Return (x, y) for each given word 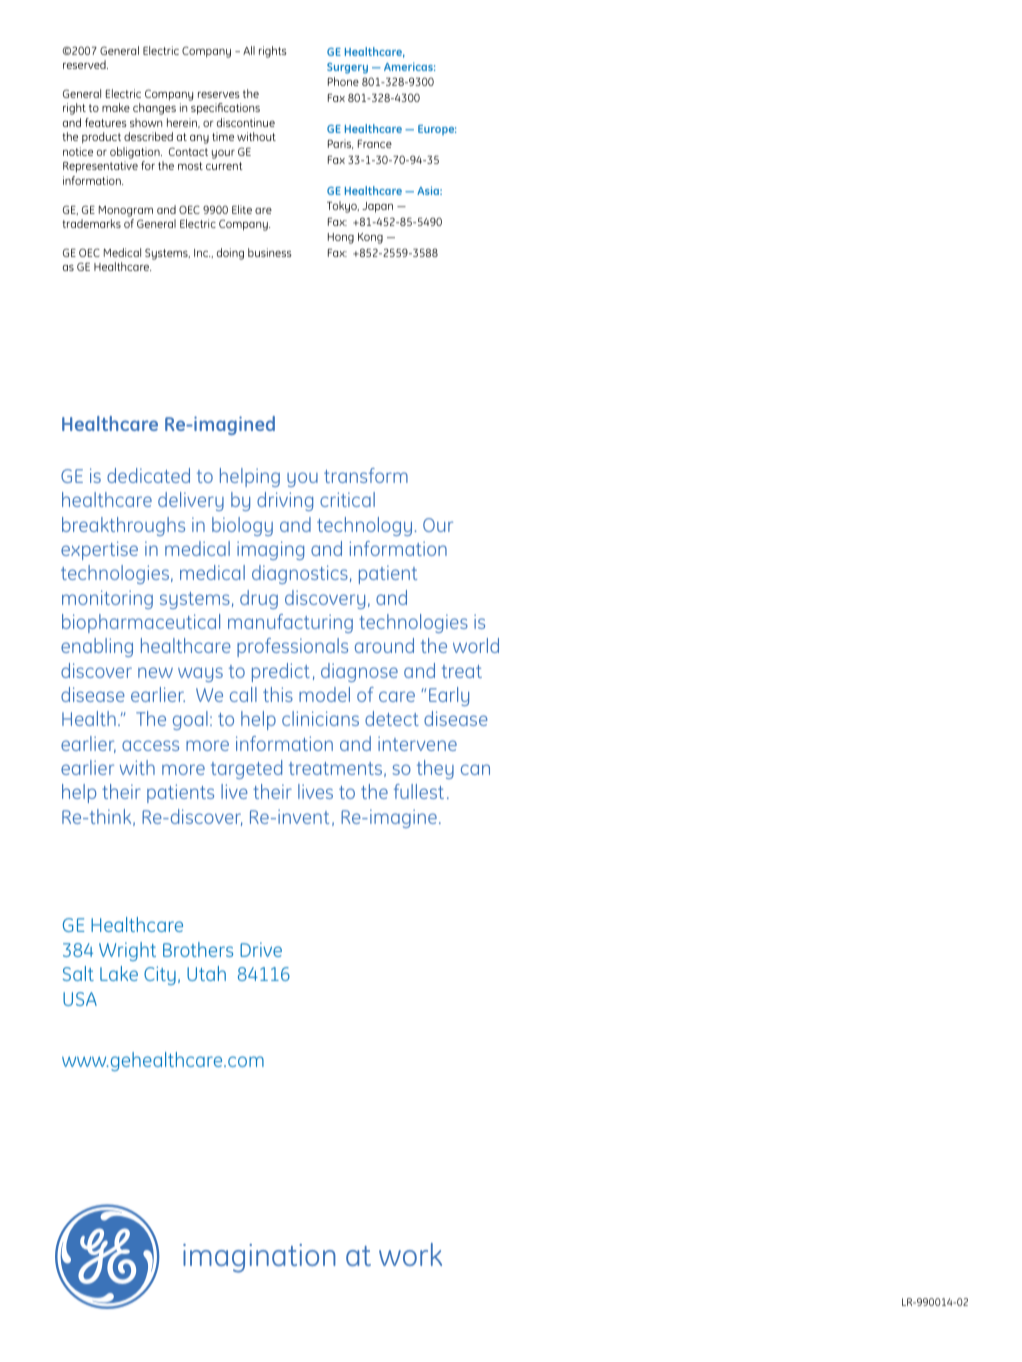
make (116, 107)
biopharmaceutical (141, 623)
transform (366, 475)
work (410, 1254)
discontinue (246, 122)
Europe (437, 130)
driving (285, 501)
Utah (206, 973)
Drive (261, 949)
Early (449, 696)
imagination (259, 1258)
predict (281, 672)
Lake (119, 973)
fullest (419, 791)
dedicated (148, 475)
